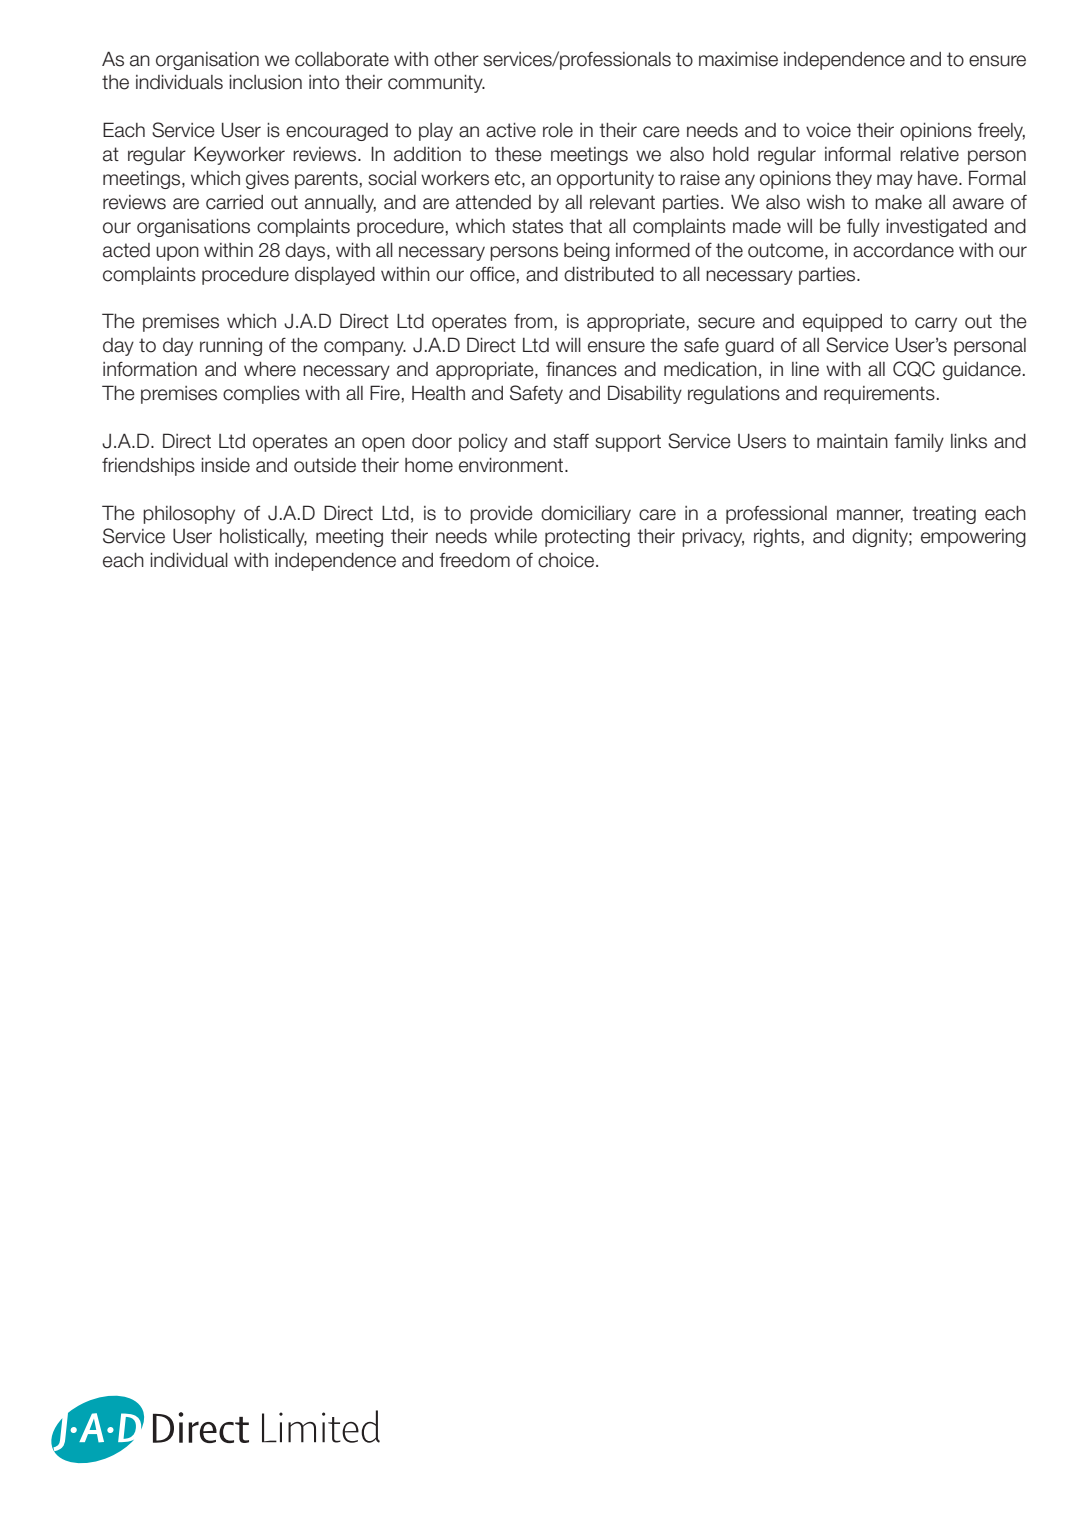  What do you see at coordinates (879, 395) in the screenshot?
I see `requirements` at bounding box center [879, 395].
